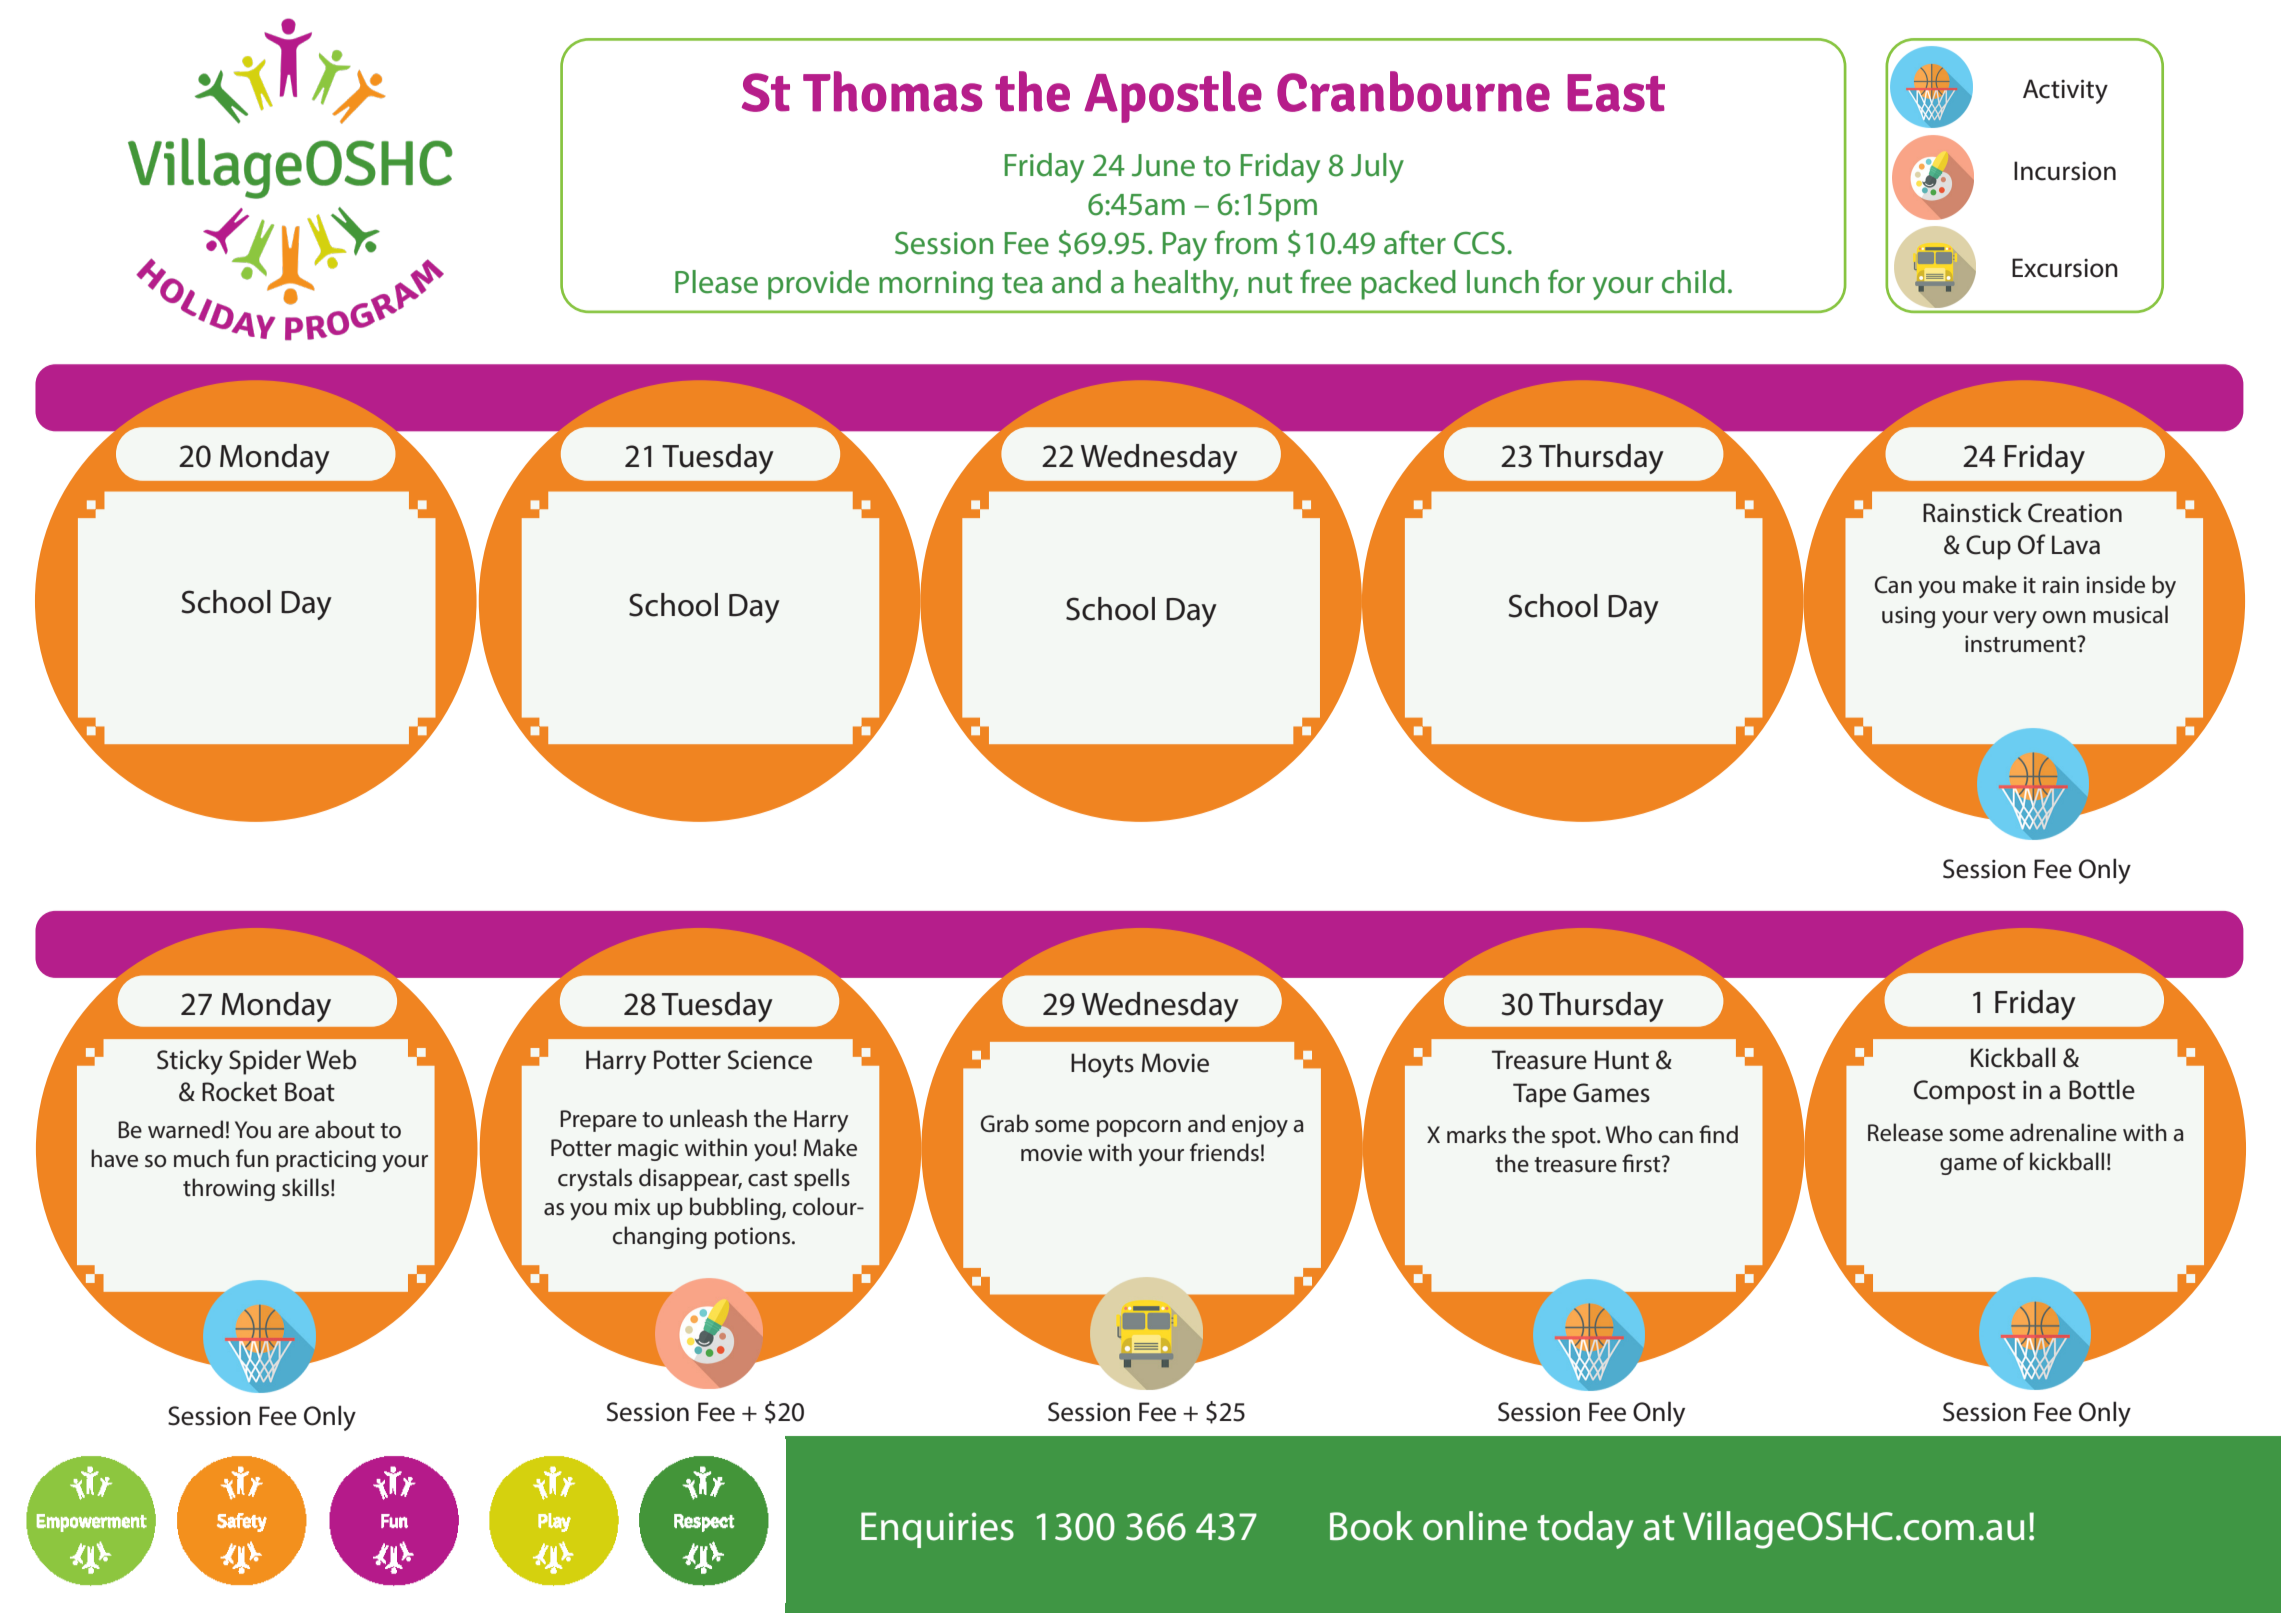 This screenshot has height=1613, width=2281. I want to click on today, so click(1585, 1530).
